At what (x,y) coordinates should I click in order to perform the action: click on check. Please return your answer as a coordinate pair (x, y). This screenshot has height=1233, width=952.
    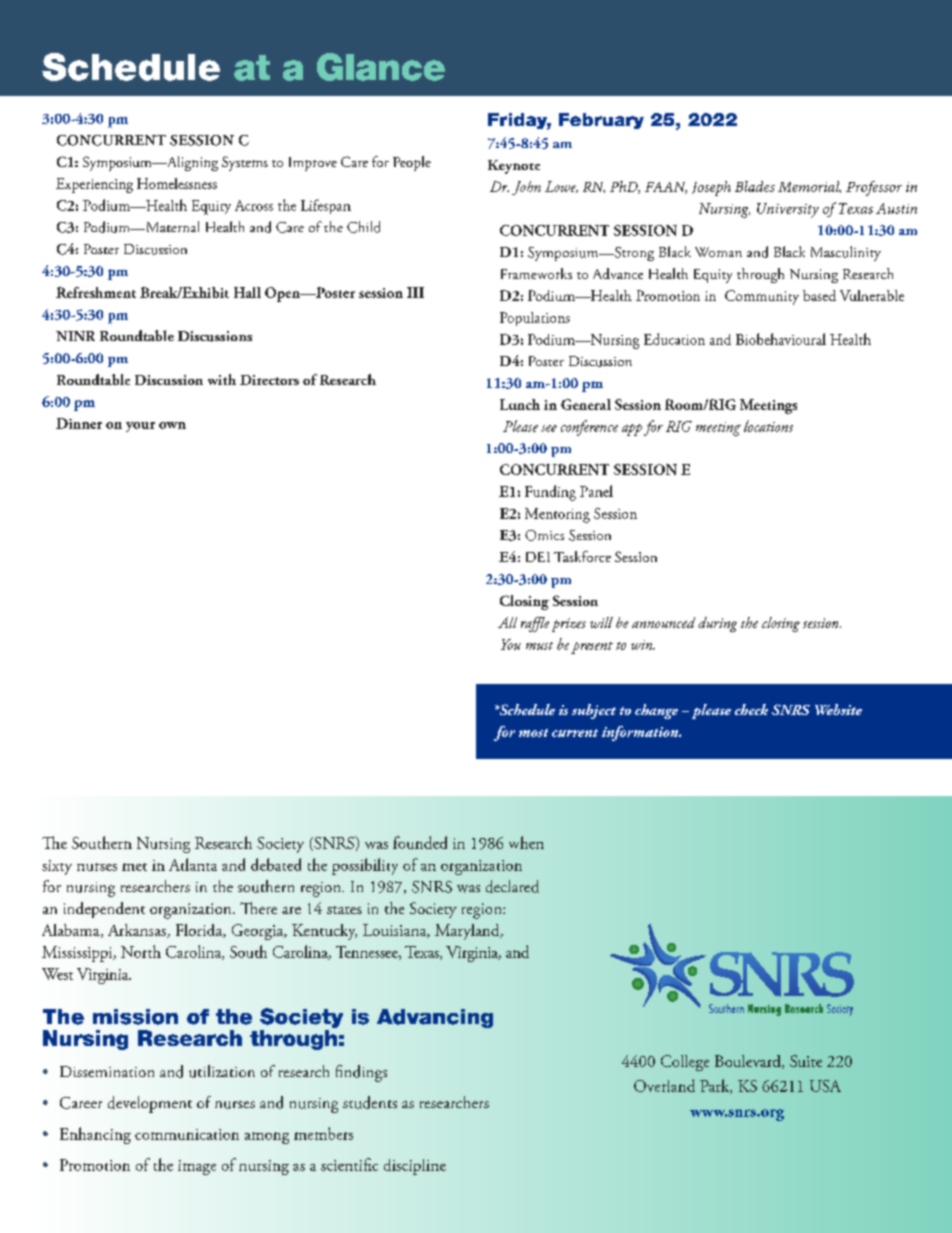
    Looking at the image, I should click on (751, 709).
